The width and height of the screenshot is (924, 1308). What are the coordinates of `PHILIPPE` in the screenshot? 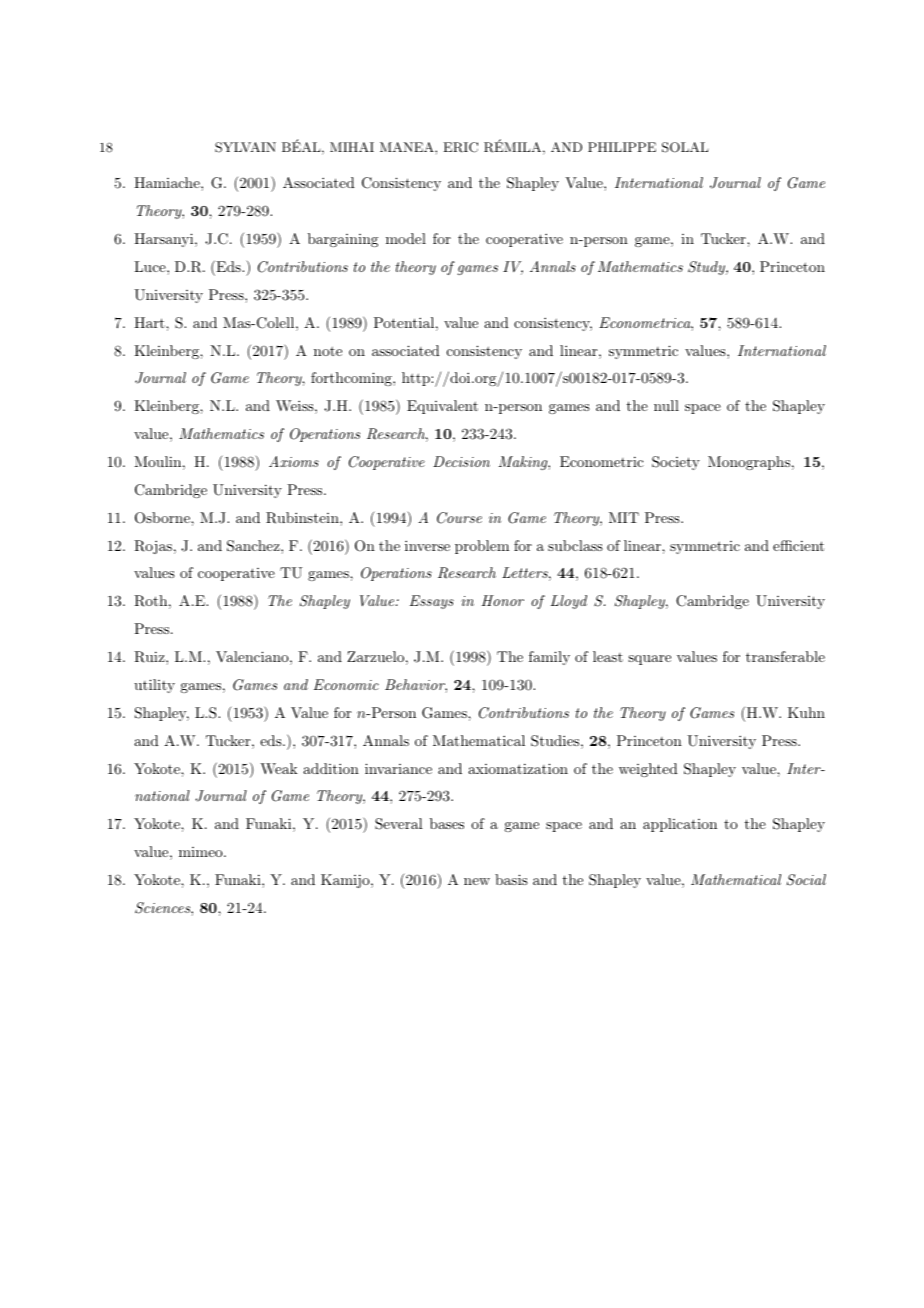 It's located at (622, 147).
